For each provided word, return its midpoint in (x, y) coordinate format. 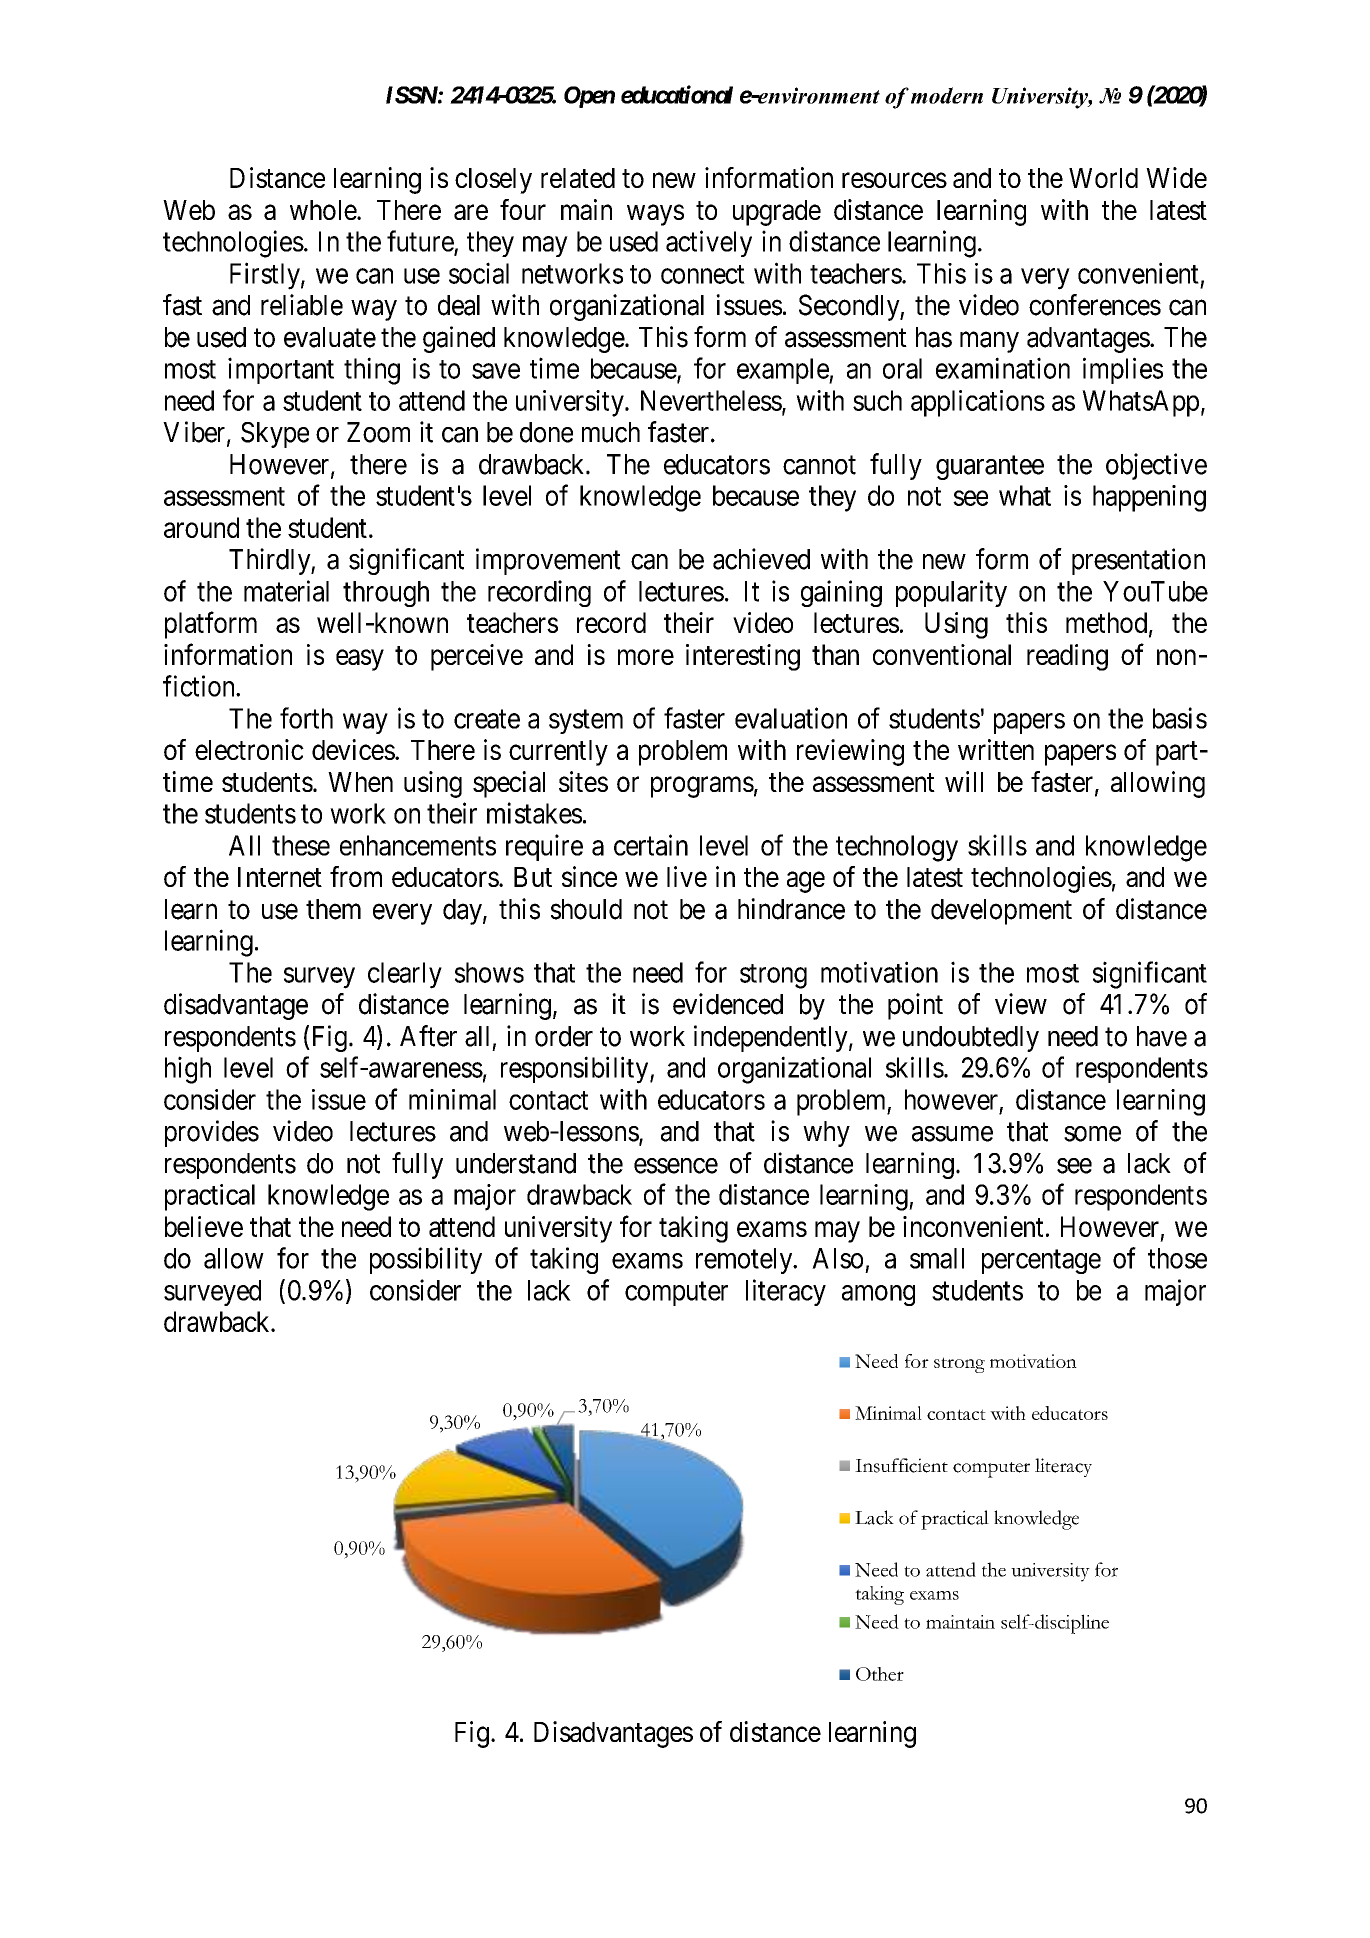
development (1001, 912)
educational (677, 94)
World (1103, 178)
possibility (426, 1260)
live (687, 876)
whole (324, 210)
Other (880, 1674)
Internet (280, 877)
